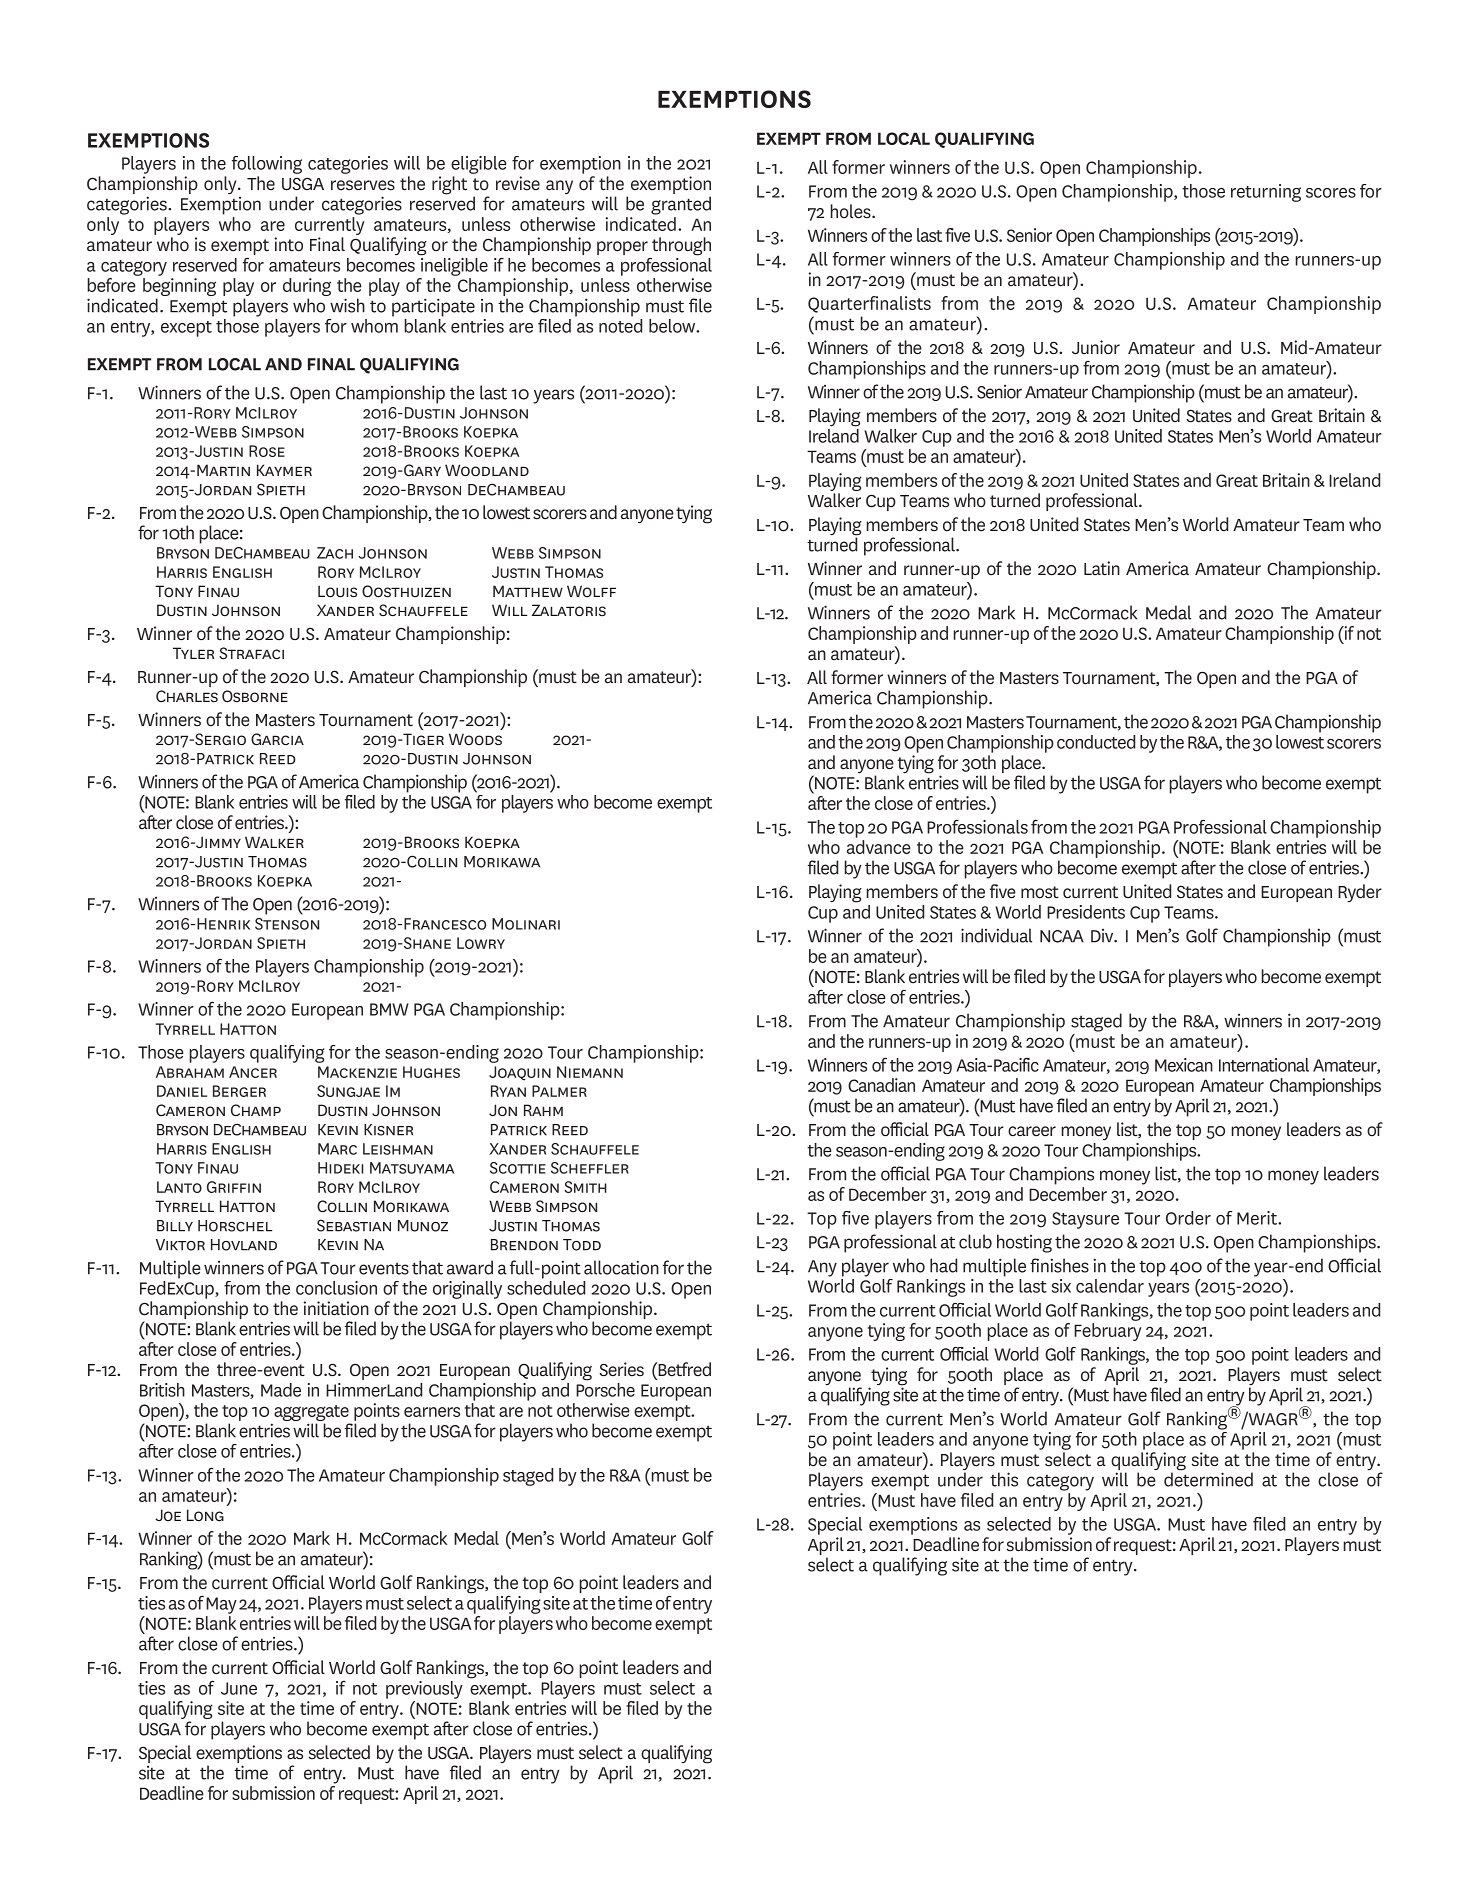  I want to click on BMW, so click(389, 1009).
